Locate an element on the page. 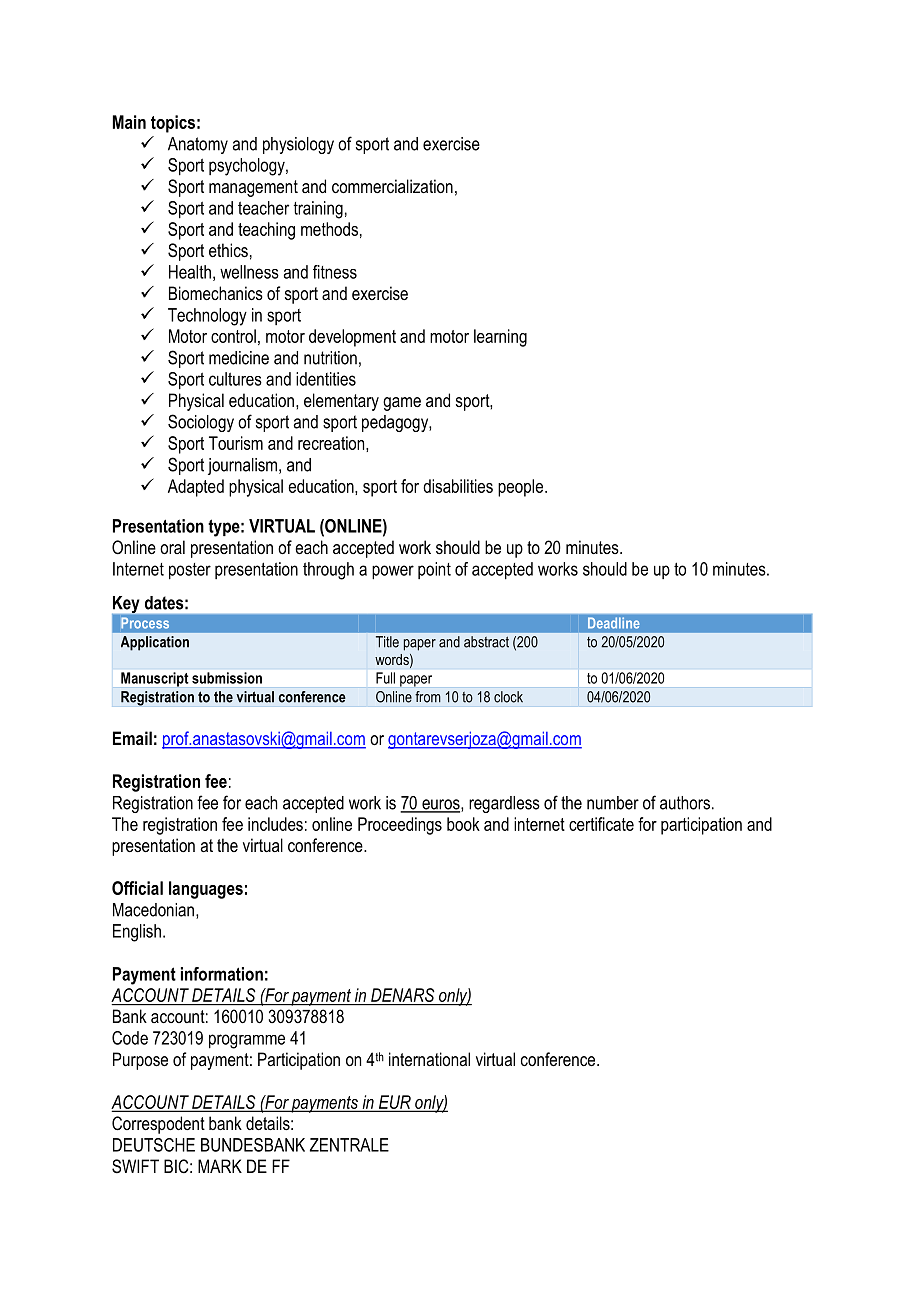 The image size is (924, 1308). learning is located at coordinates (500, 338).
